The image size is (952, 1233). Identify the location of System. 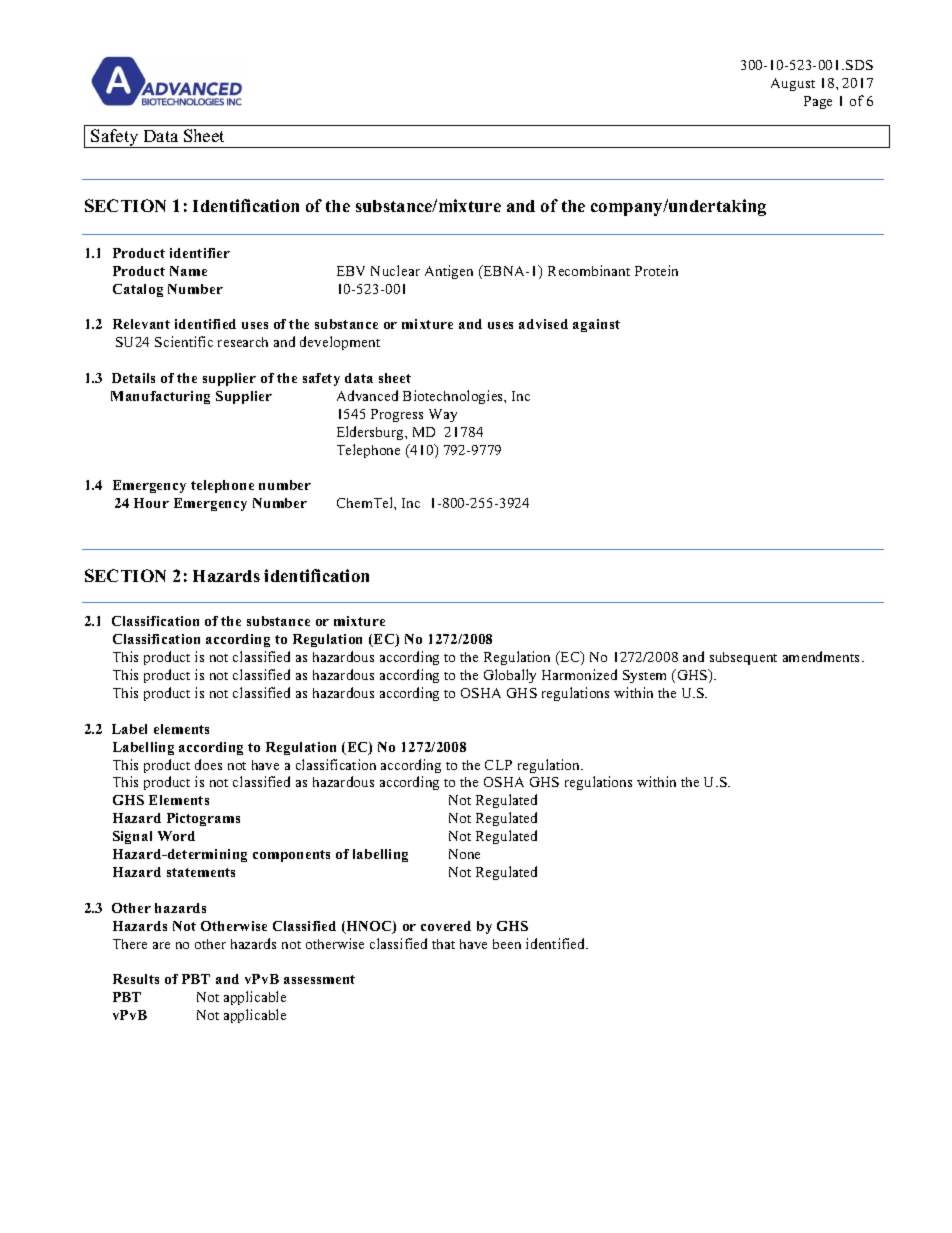
(644, 676).
